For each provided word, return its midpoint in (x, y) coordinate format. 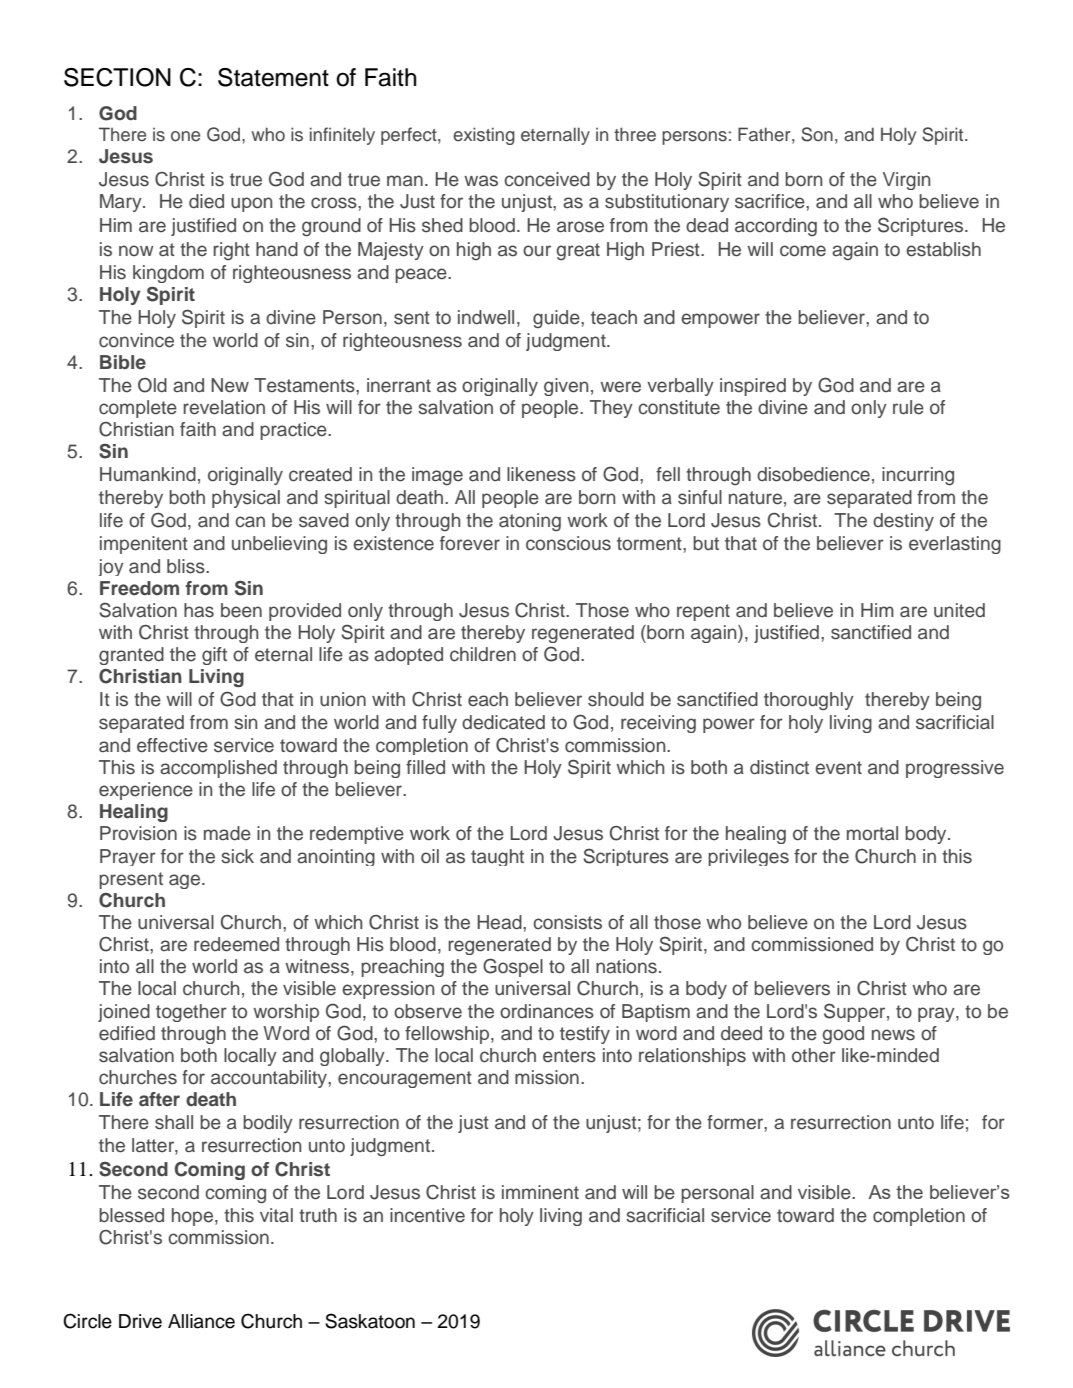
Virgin (906, 181)
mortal (872, 833)
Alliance (201, 1321)
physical (246, 499)
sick (237, 856)
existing (484, 136)
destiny (903, 522)
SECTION (117, 77)
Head (500, 922)
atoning (530, 522)
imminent (540, 1192)
